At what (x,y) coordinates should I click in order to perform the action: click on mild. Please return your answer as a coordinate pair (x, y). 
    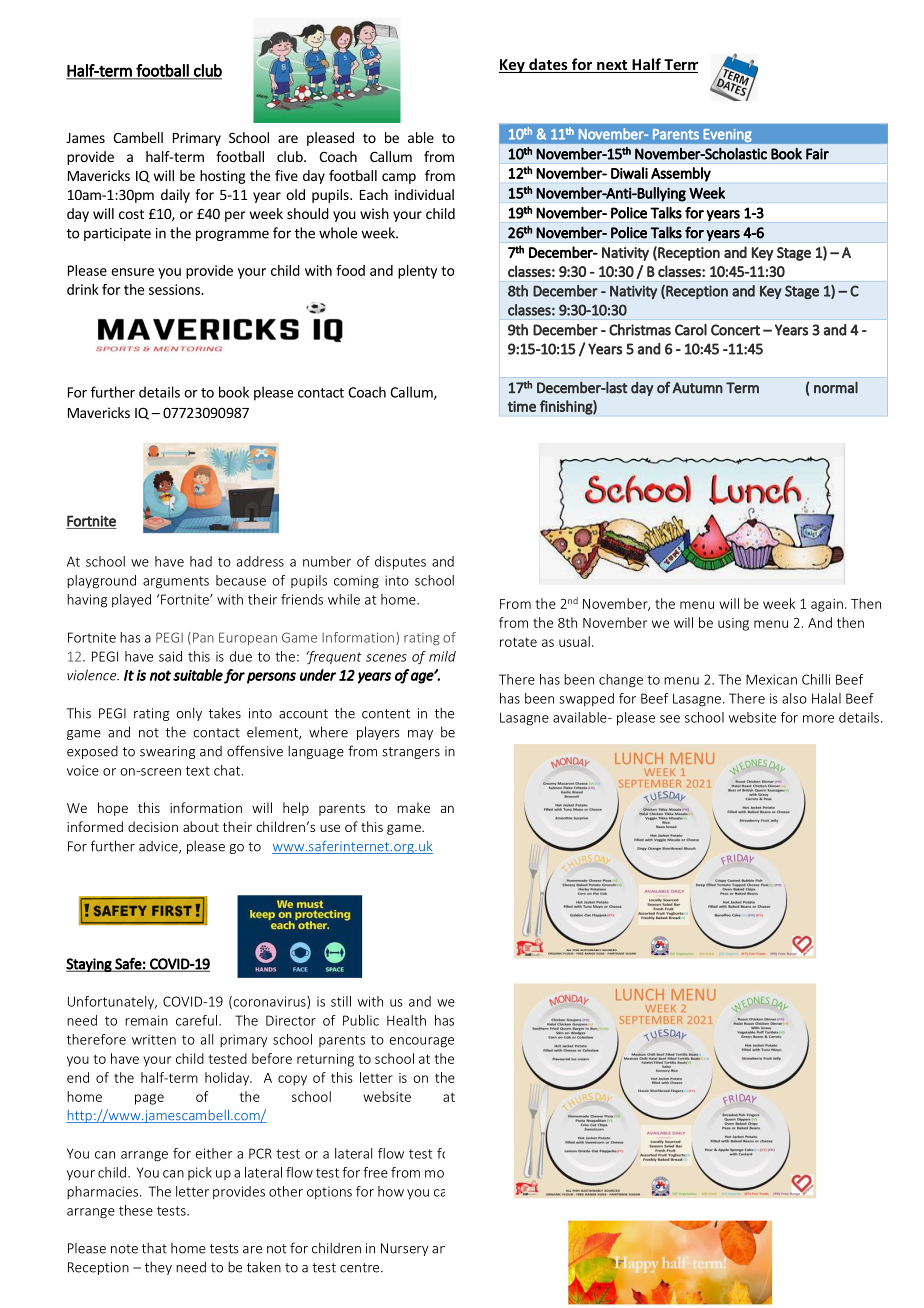
    Looking at the image, I should click on (442, 656).
